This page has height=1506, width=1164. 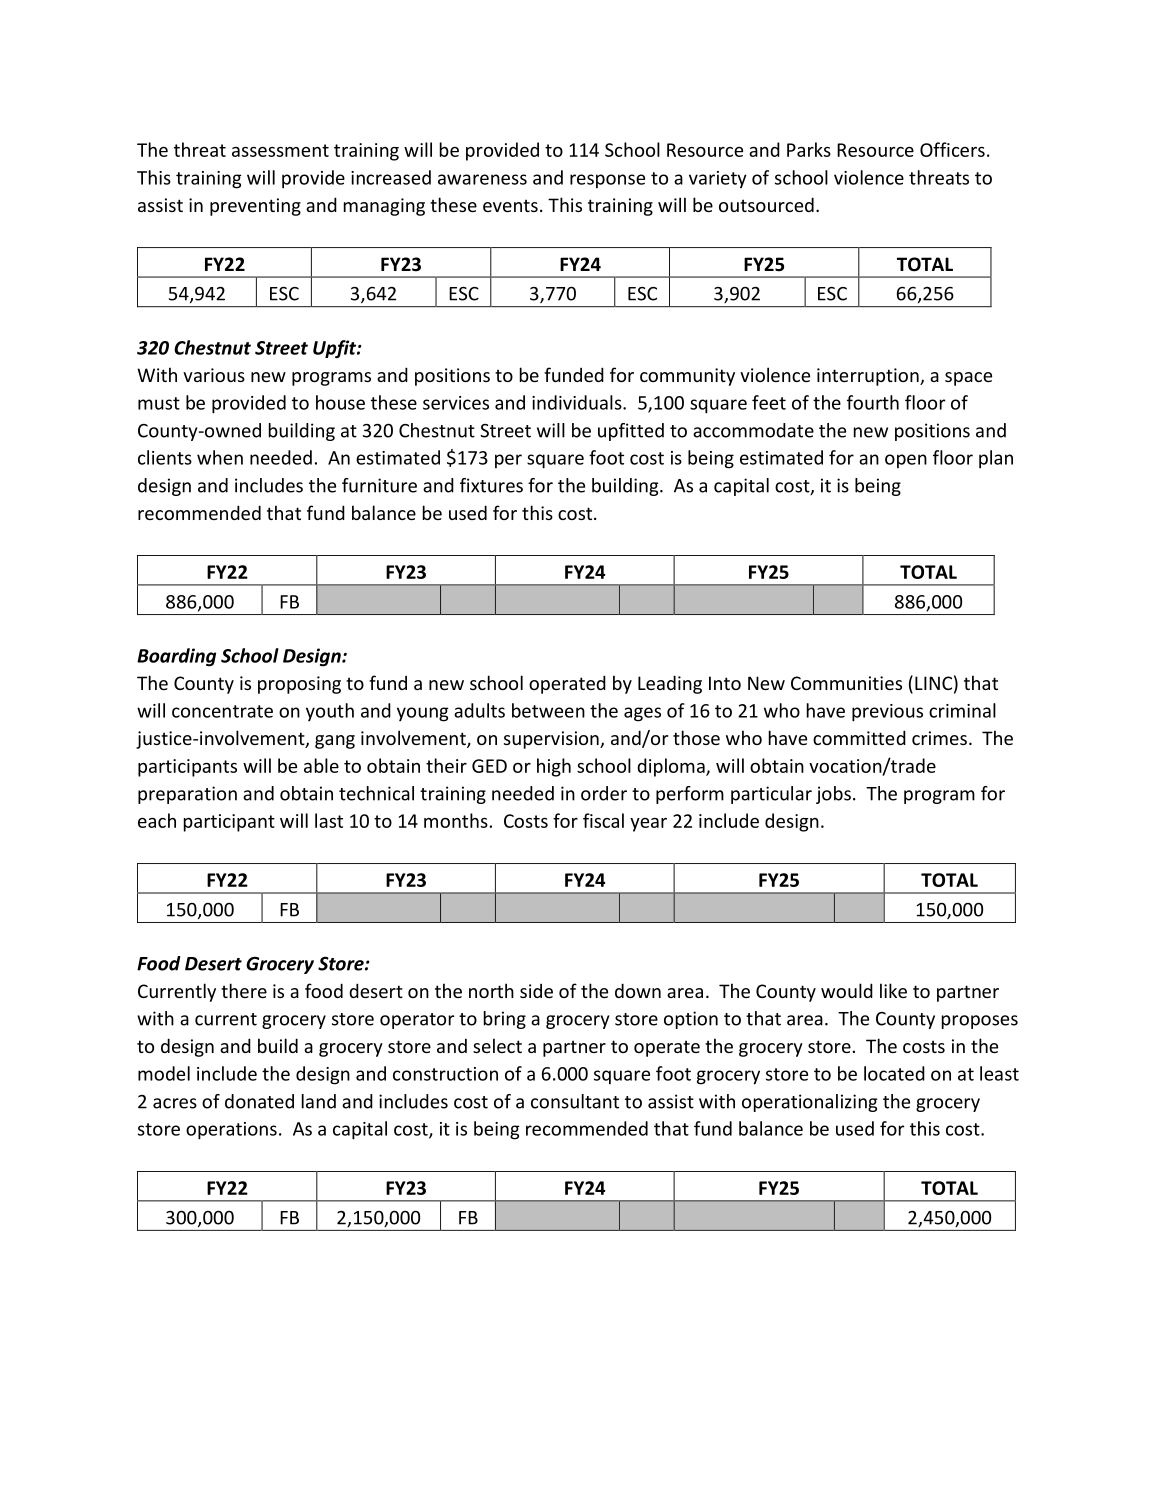 I want to click on Leading, so click(x=670, y=684).
